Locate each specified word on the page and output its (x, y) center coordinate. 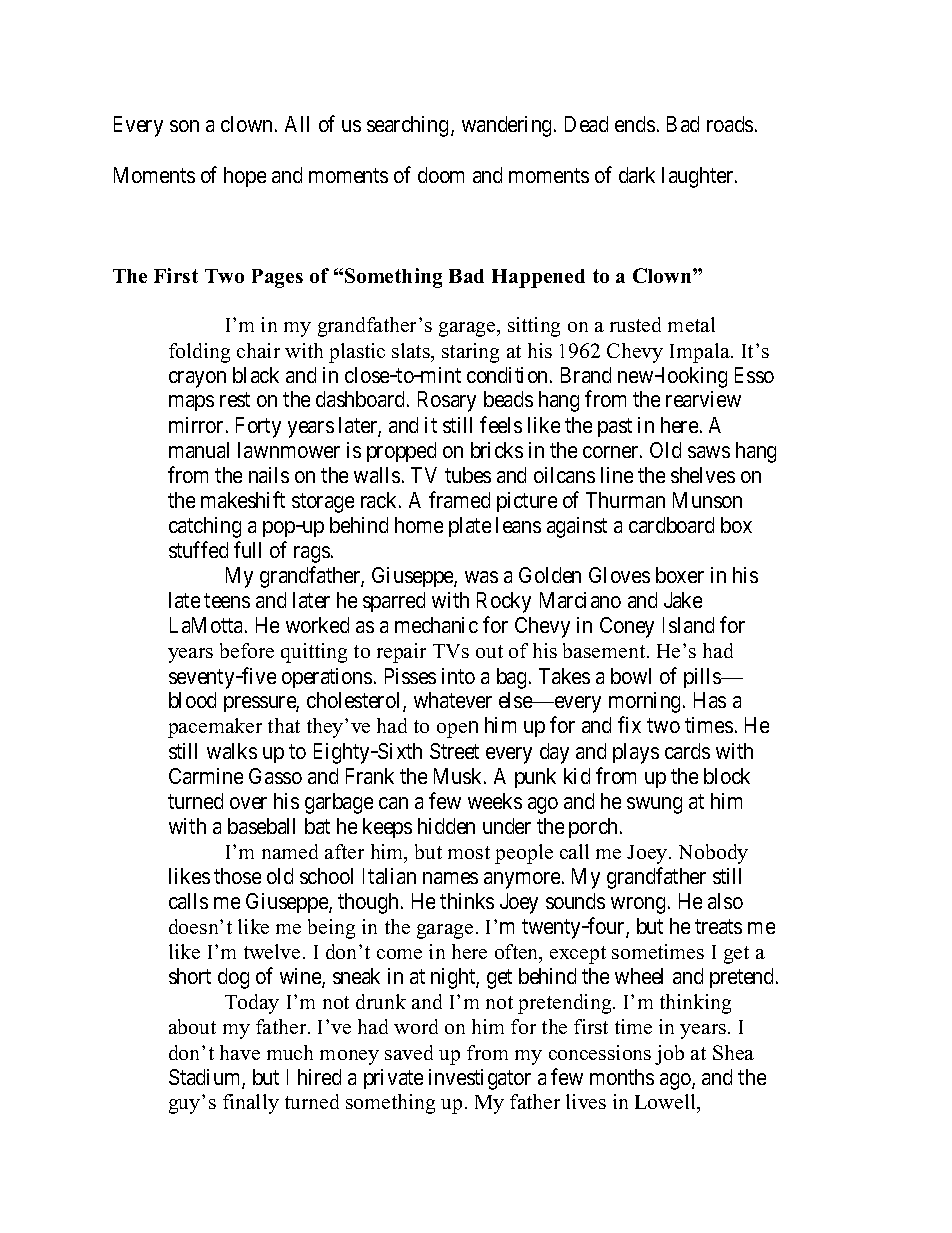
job (669, 1055)
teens (227, 600)
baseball (261, 826)
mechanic (436, 625)
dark (637, 175)
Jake (683, 600)
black (256, 375)
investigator (480, 1079)
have (240, 1052)
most (469, 852)
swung (654, 805)
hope (245, 177)
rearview (703, 399)
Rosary (447, 401)
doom (441, 175)
